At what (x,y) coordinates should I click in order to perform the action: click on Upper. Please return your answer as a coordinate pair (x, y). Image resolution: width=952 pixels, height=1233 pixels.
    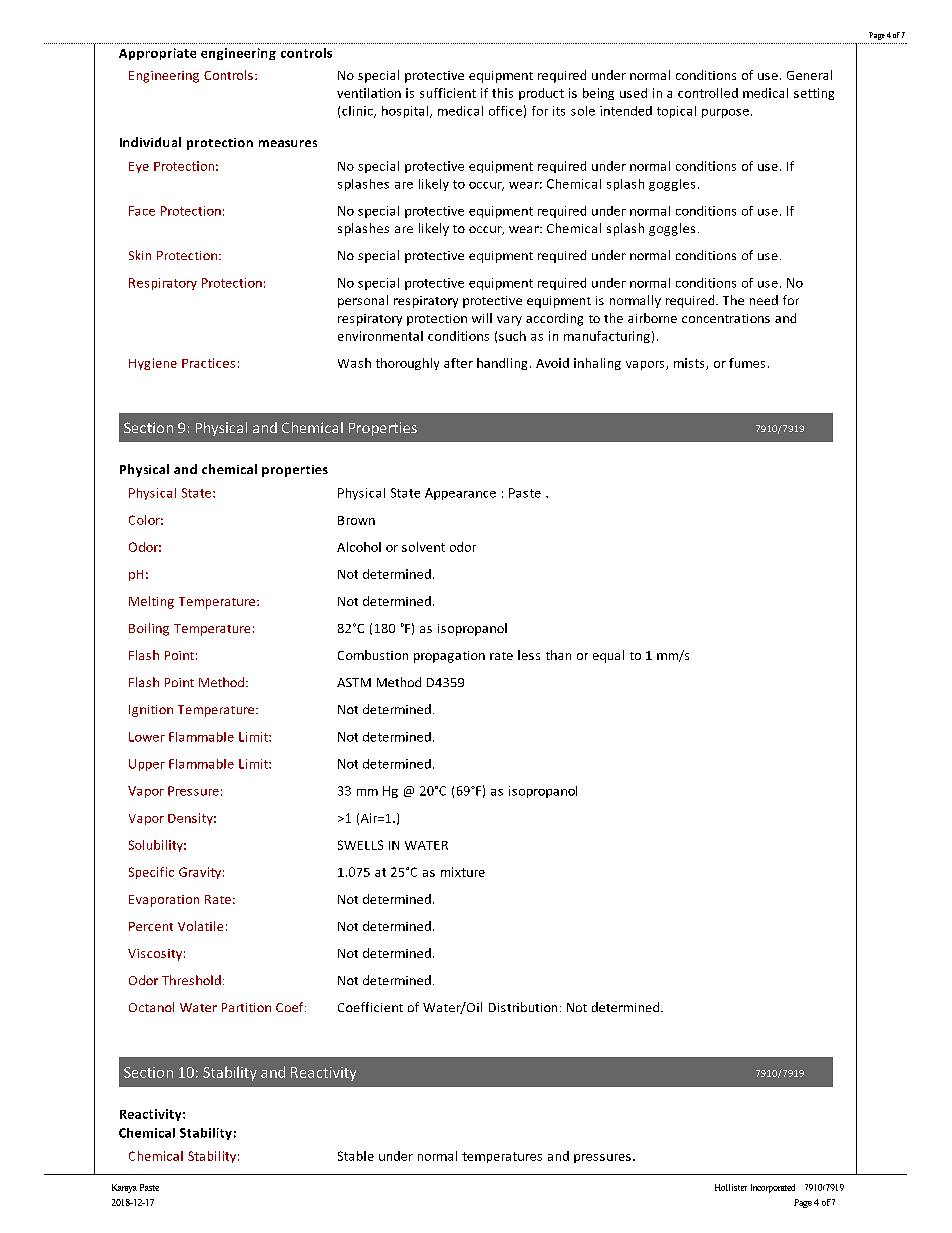
    Looking at the image, I should click on (147, 765).
